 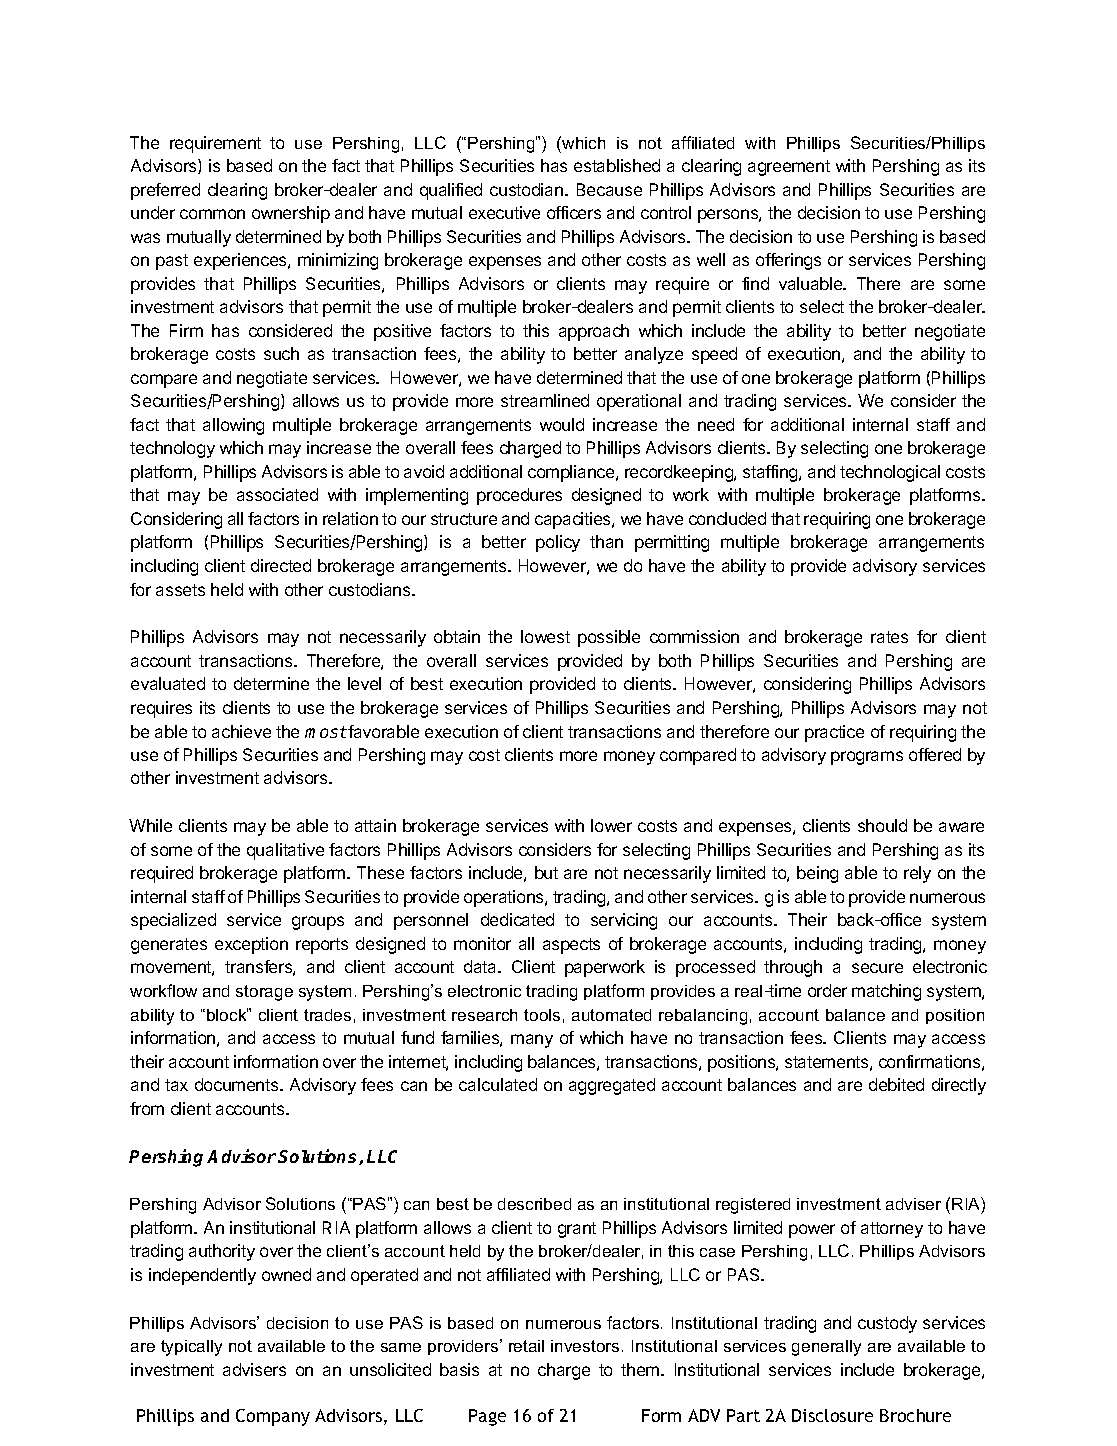 I want to click on executive, so click(x=504, y=212).
